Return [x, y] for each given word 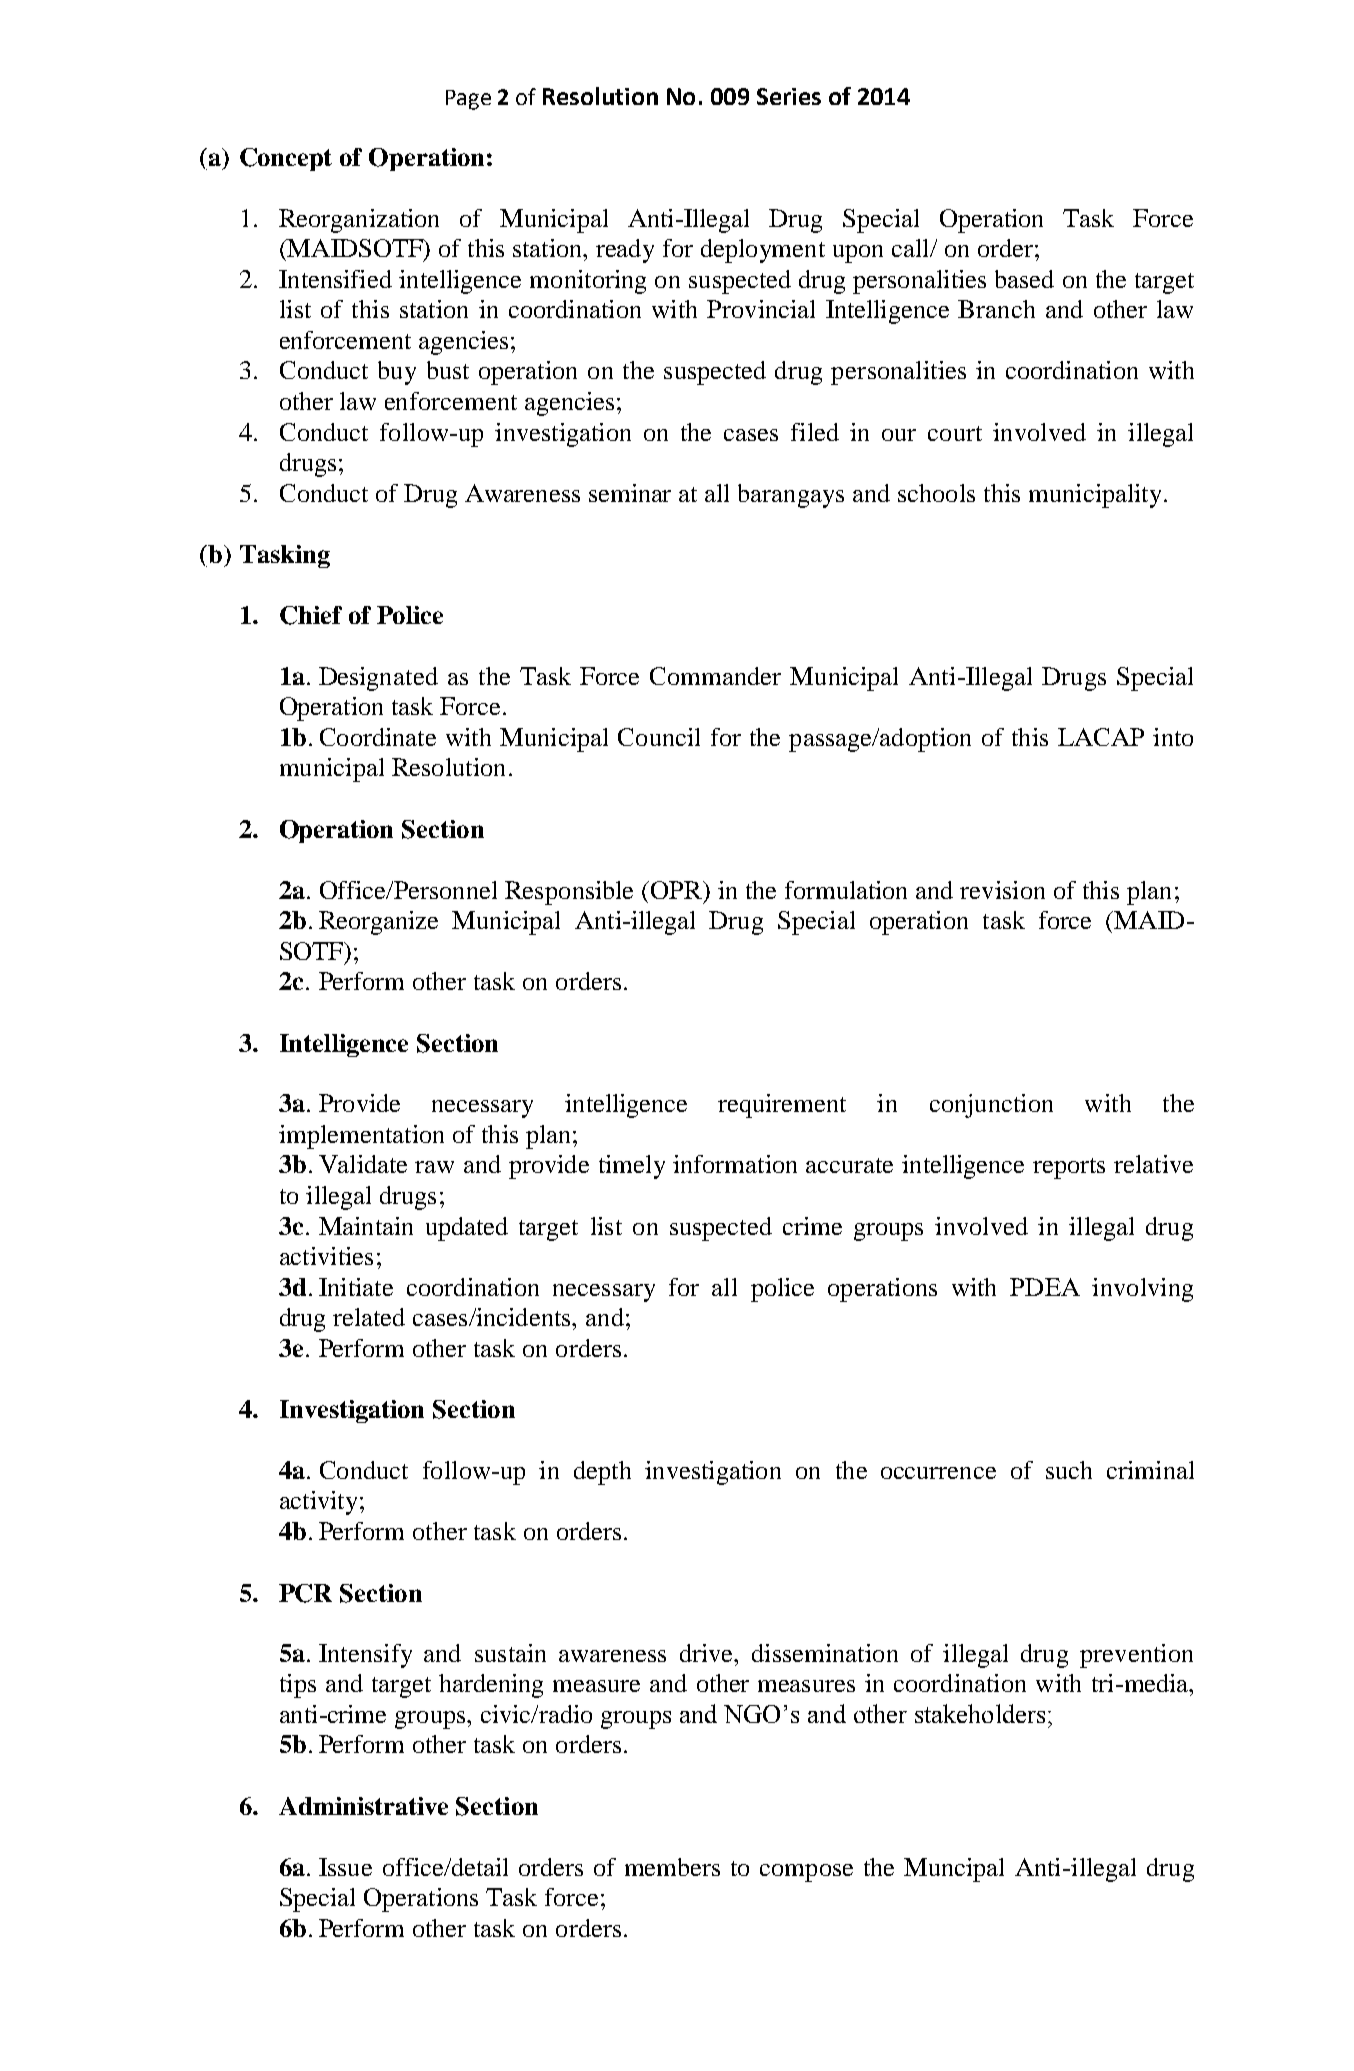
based [1024, 279]
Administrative [363, 1806]
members [672, 1867]
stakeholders [980, 1713]
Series [789, 96]
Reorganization [359, 221]
